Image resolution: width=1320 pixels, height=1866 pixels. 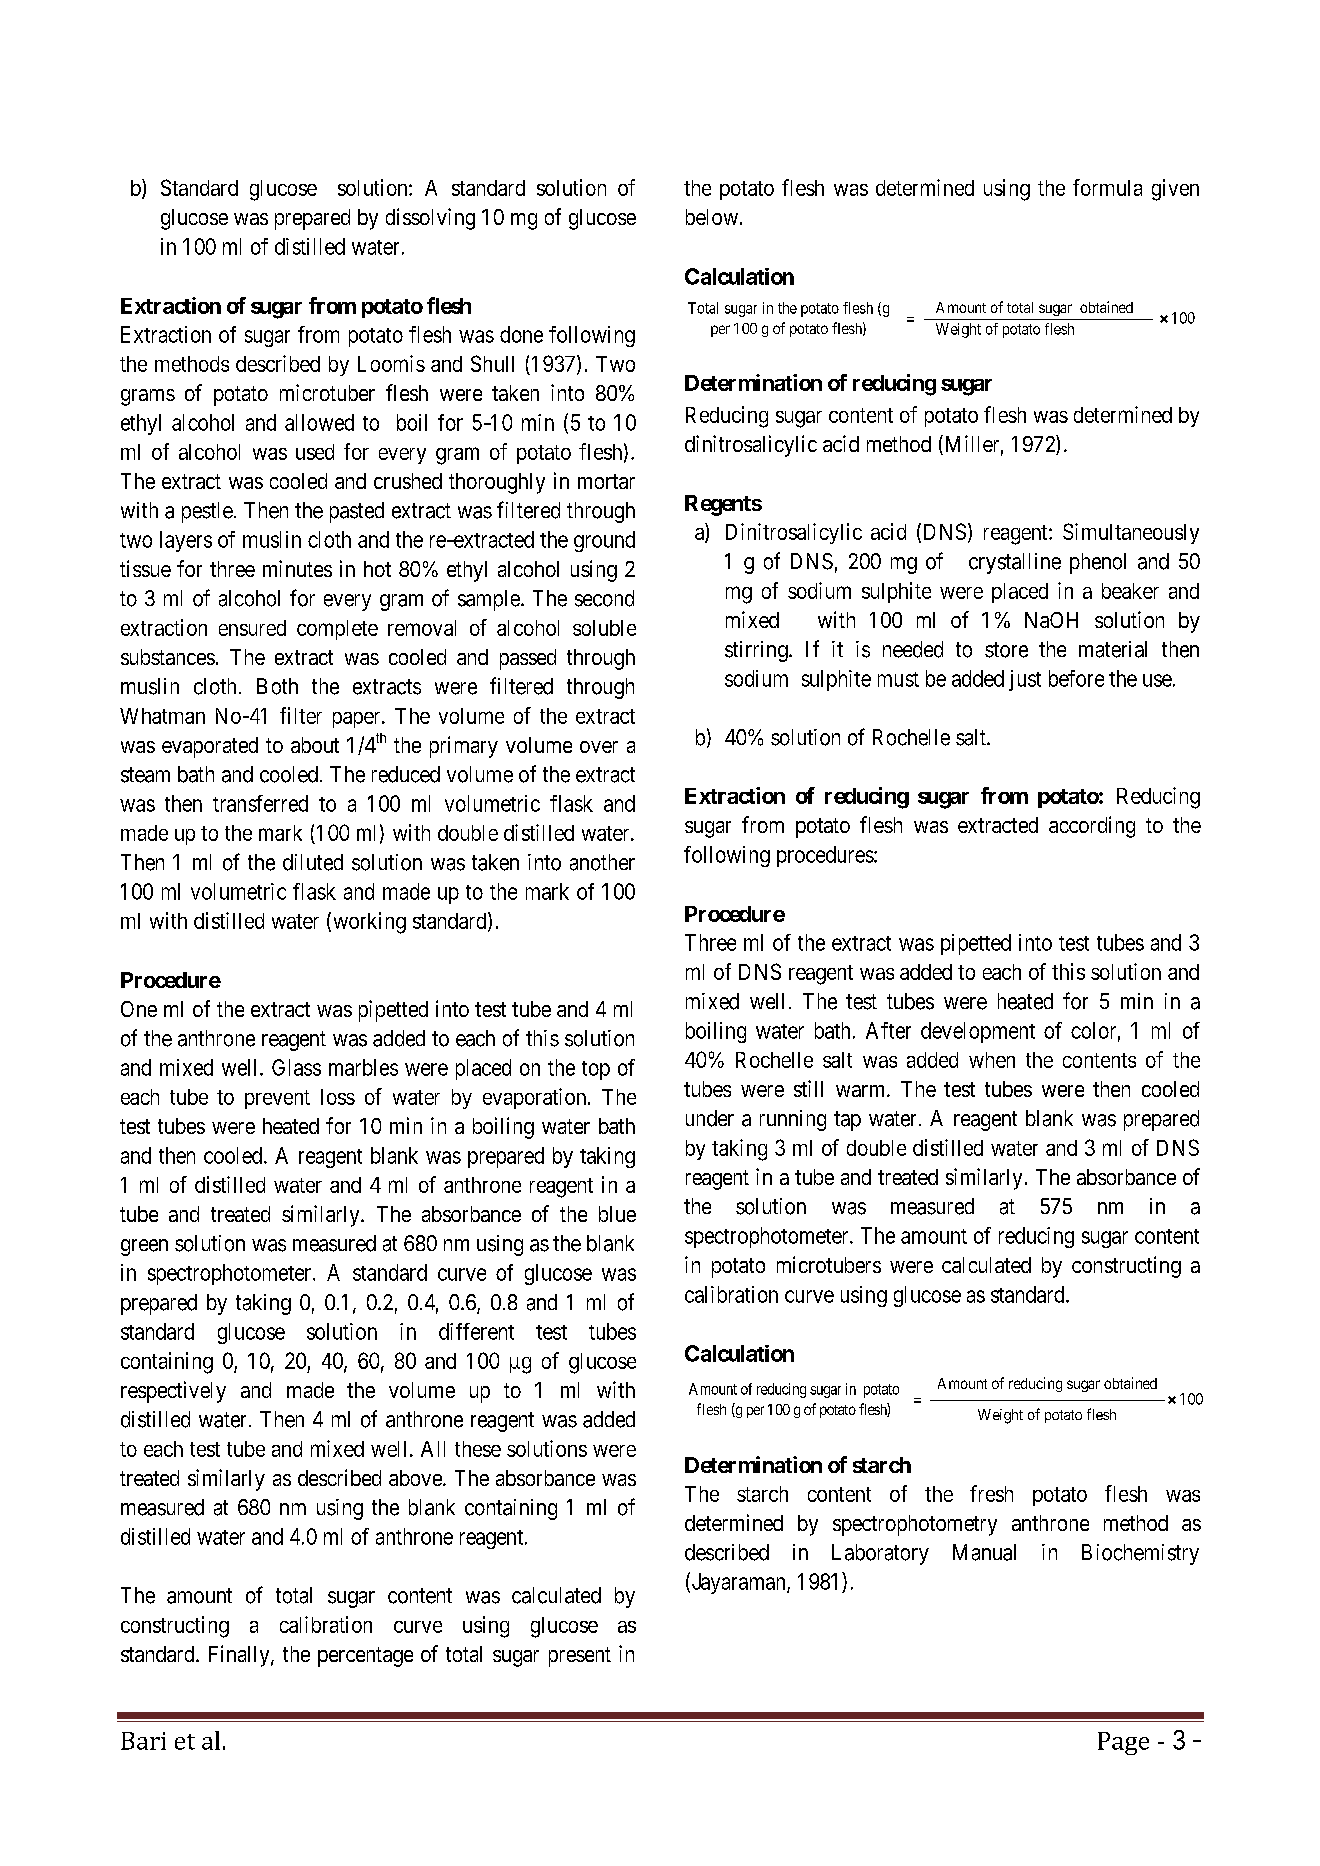 What do you see at coordinates (992, 1060) in the image?
I see `when` at bounding box center [992, 1060].
